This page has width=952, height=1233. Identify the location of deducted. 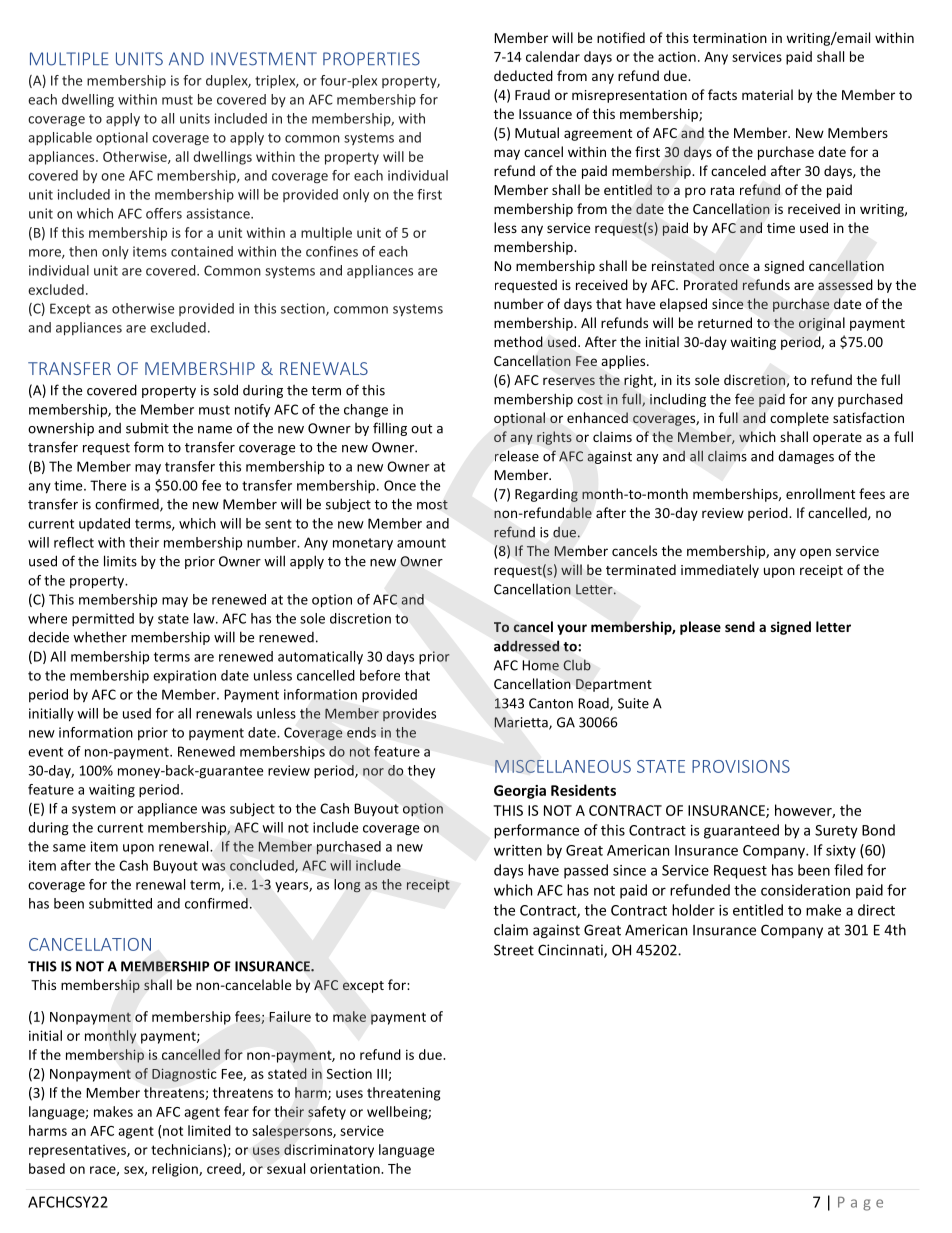
(523, 75).
